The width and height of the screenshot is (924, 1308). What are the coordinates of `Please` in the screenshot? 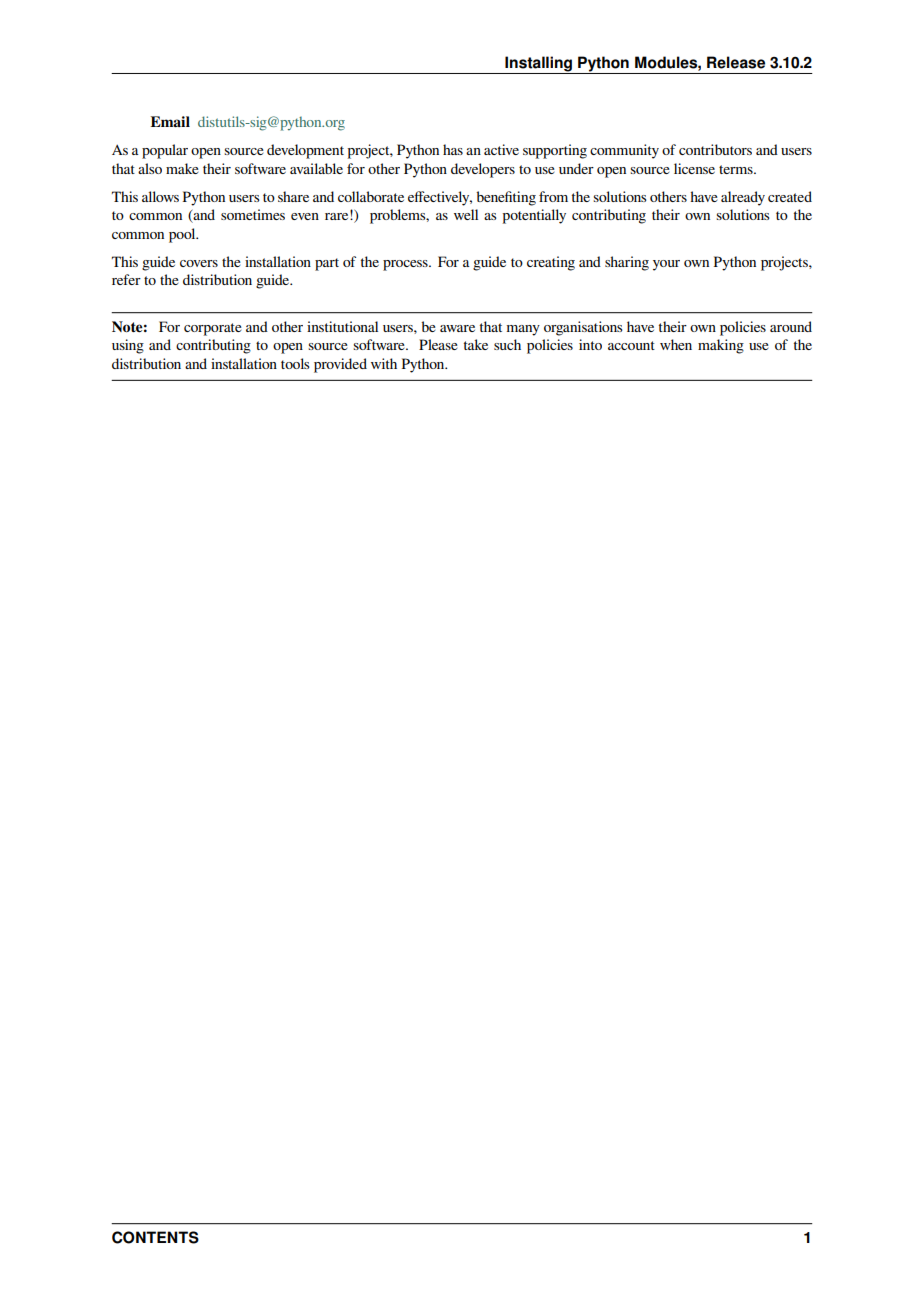 It's located at (438, 344).
